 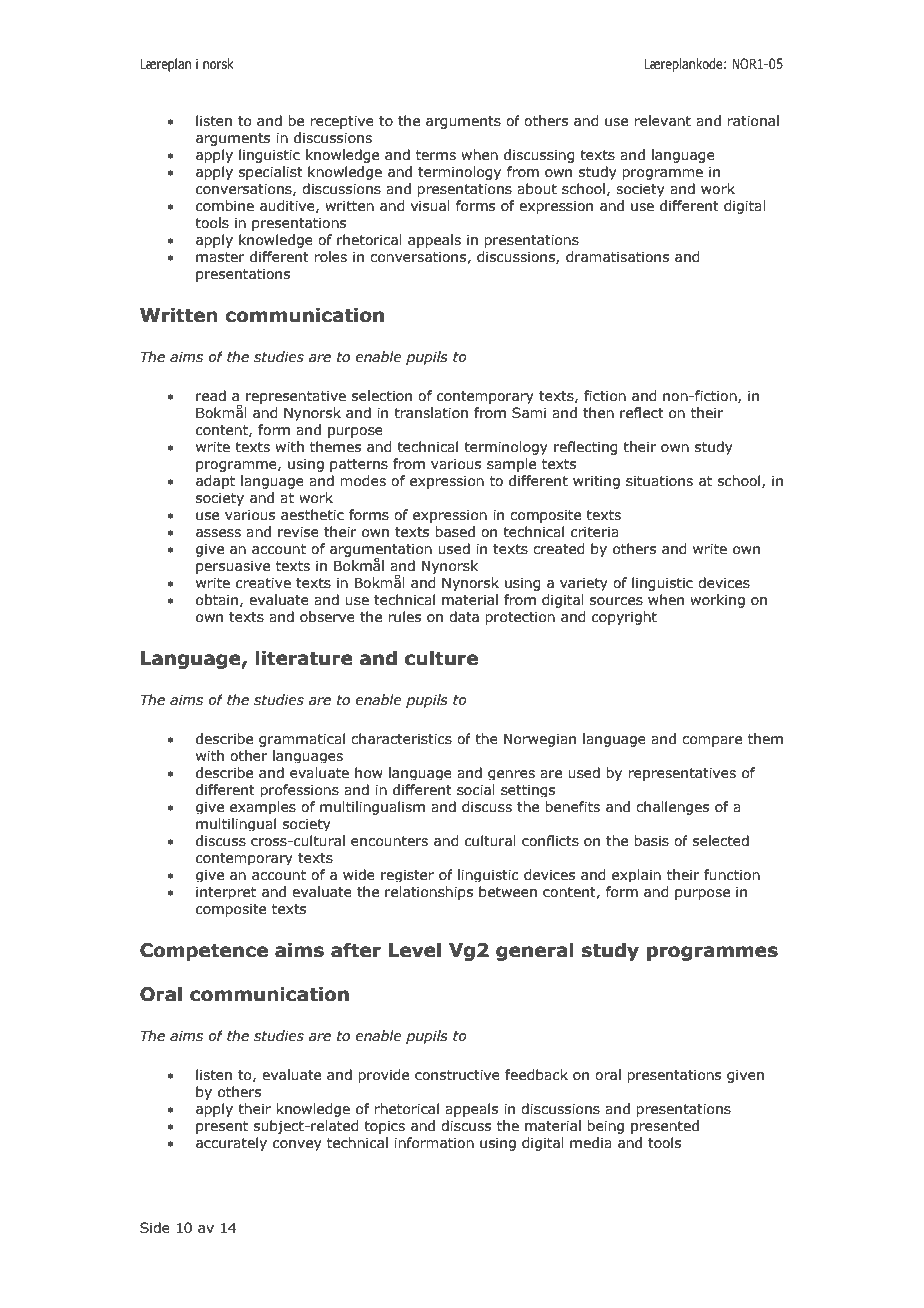 What do you see at coordinates (605, 1127) in the screenshot?
I see `being` at bounding box center [605, 1127].
